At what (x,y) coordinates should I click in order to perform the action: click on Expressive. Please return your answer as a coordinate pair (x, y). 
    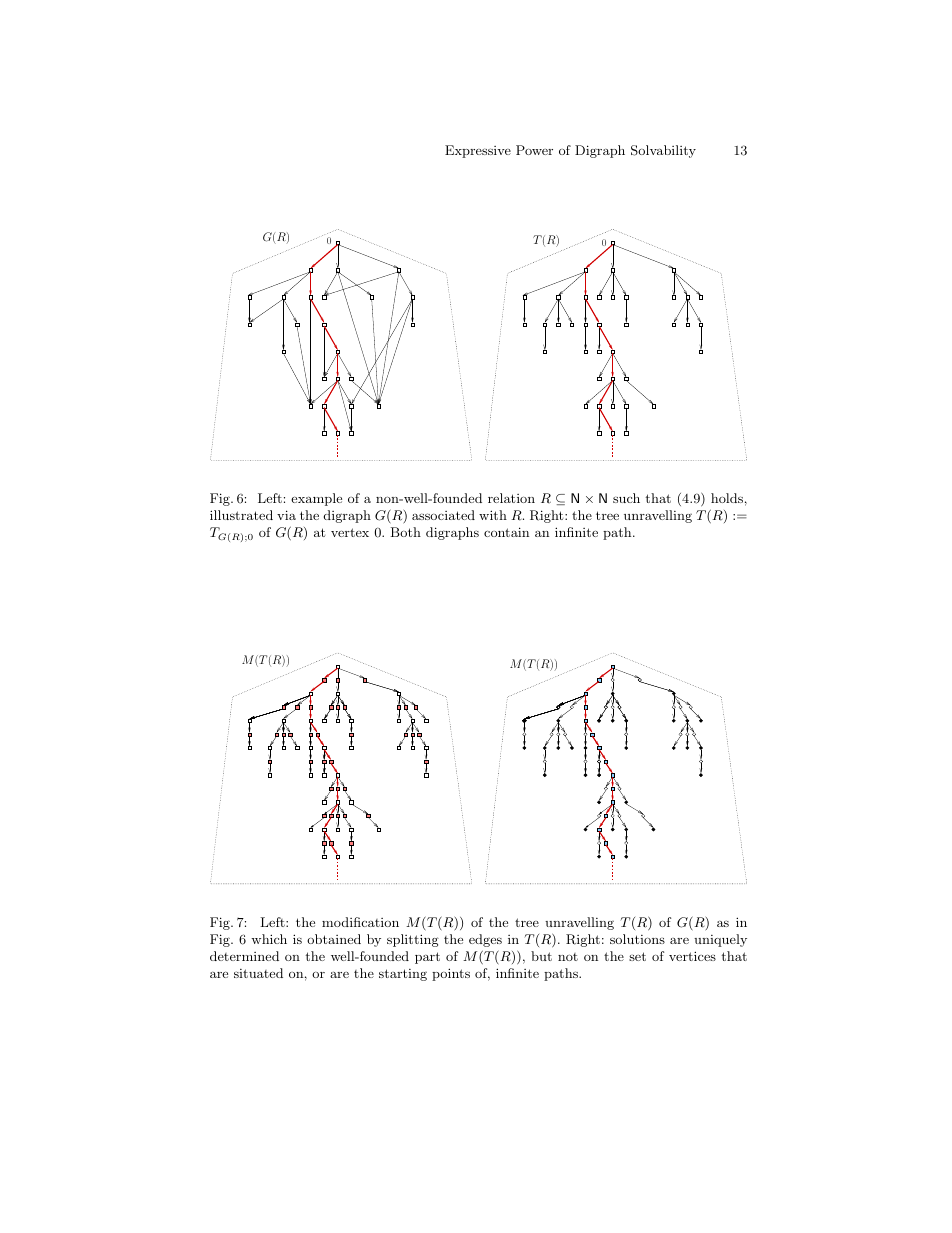
    Looking at the image, I should click on (478, 151).
